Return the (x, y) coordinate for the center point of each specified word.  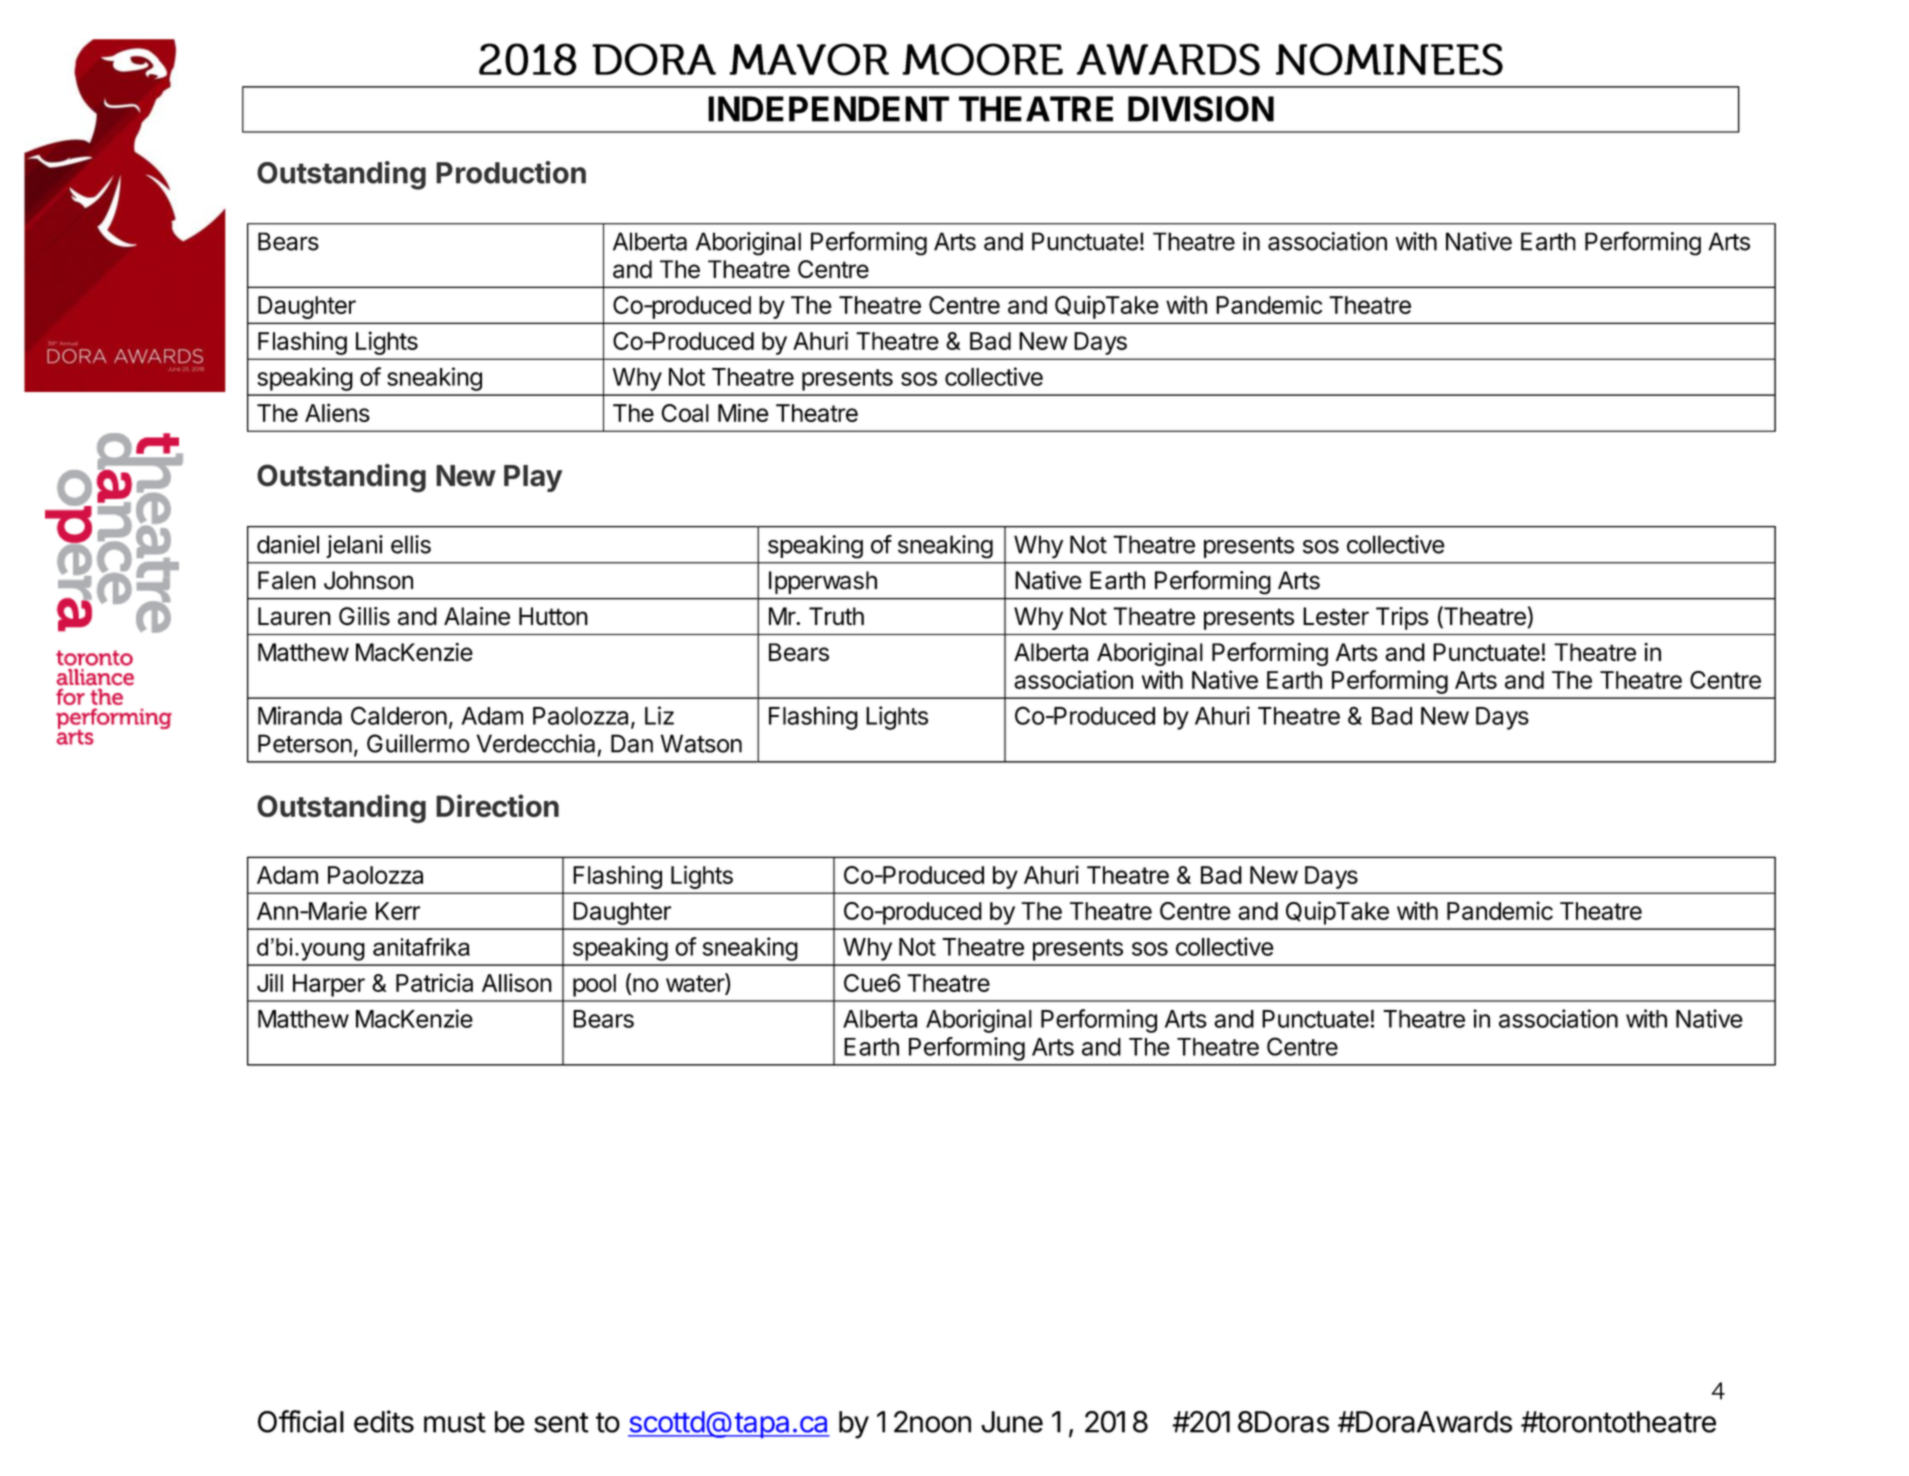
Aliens (337, 412)
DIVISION (1201, 109)
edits (384, 1421)
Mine (743, 412)
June (1012, 1422)
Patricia (434, 982)
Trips (1402, 618)
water (696, 983)
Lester (1336, 616)
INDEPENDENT (828, 109)
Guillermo (418, 743)
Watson (701, 743)
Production (511, 172)
